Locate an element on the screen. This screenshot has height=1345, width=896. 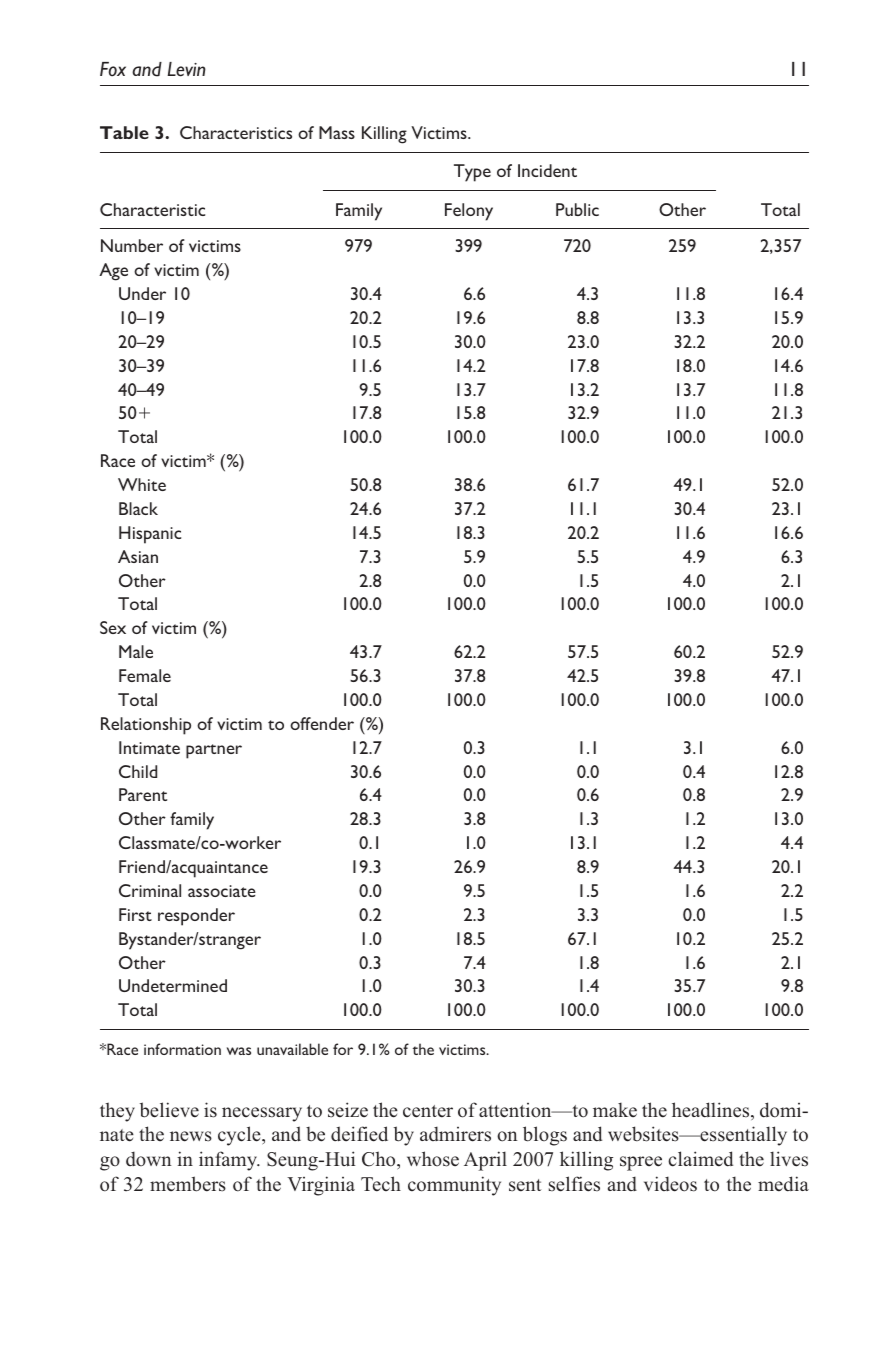
Sex is located at coordinates (113, 627).
